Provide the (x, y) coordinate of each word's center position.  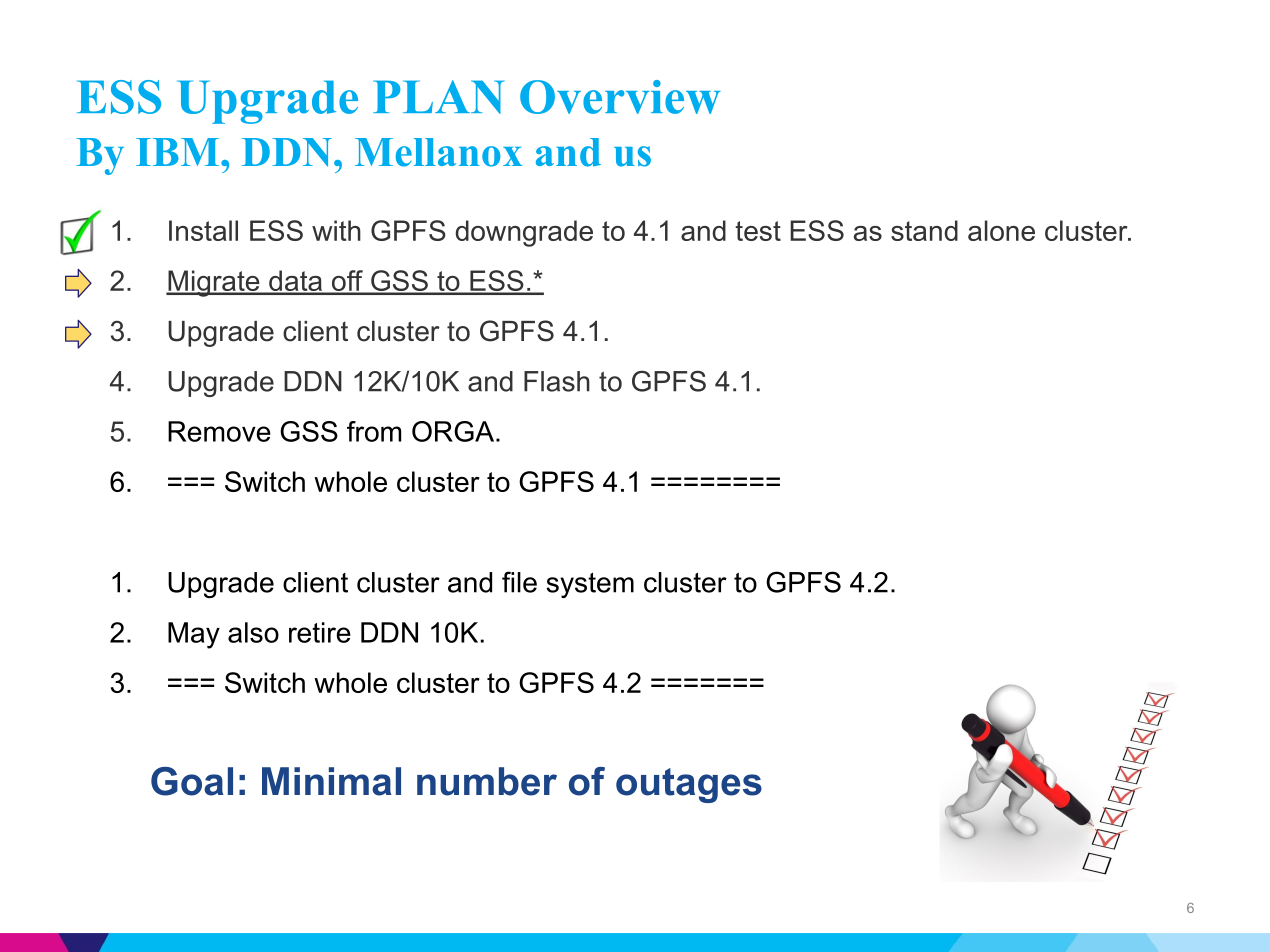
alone (1001, 230)
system (590, 585)
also (253, 632)
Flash (557, 381)
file (519, 582)
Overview (620, 97)
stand (924, 230)
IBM (179, 152)
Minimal (331, 781)
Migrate (214, 283)
